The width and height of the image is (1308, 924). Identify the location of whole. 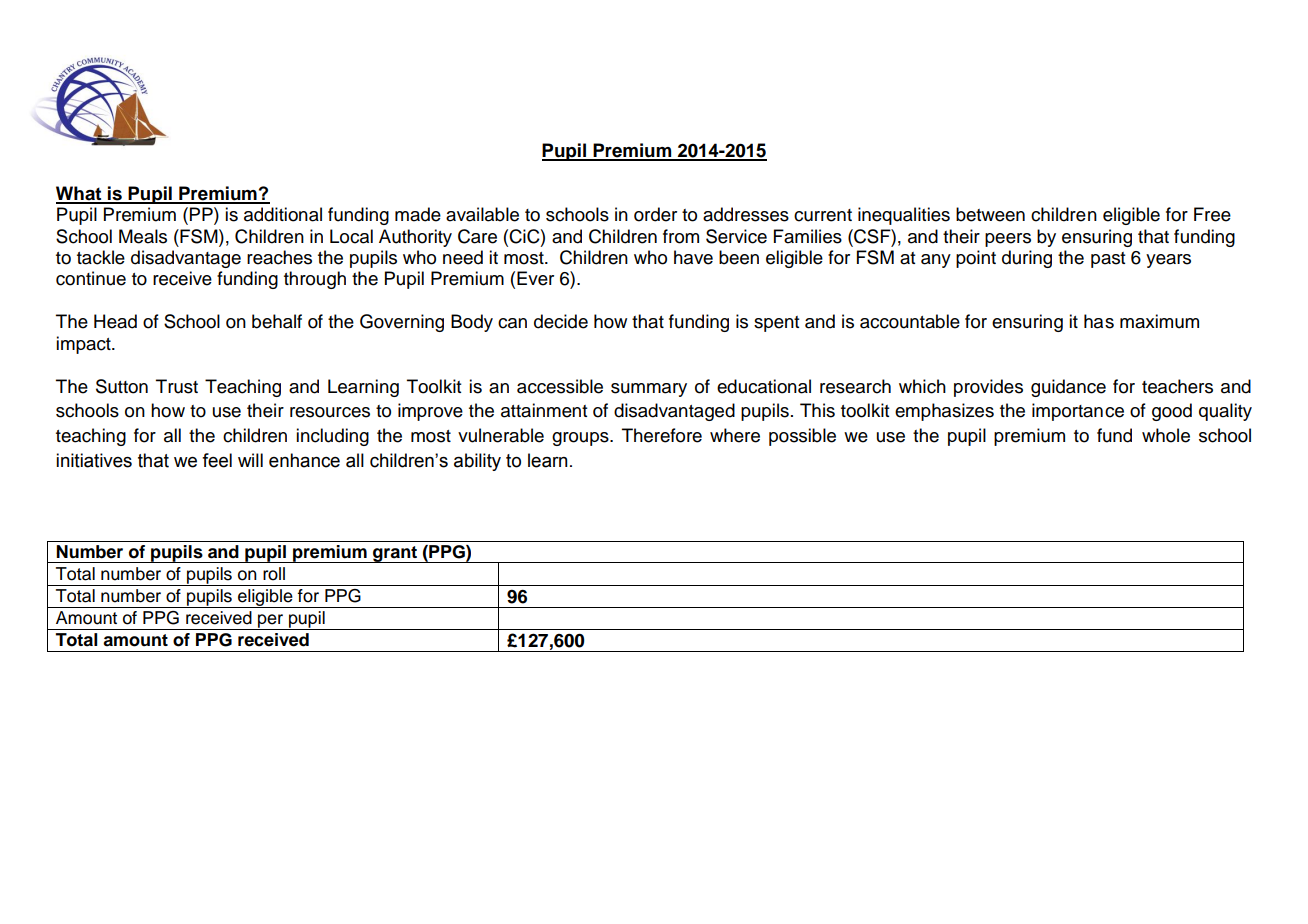
(1166, 435).
